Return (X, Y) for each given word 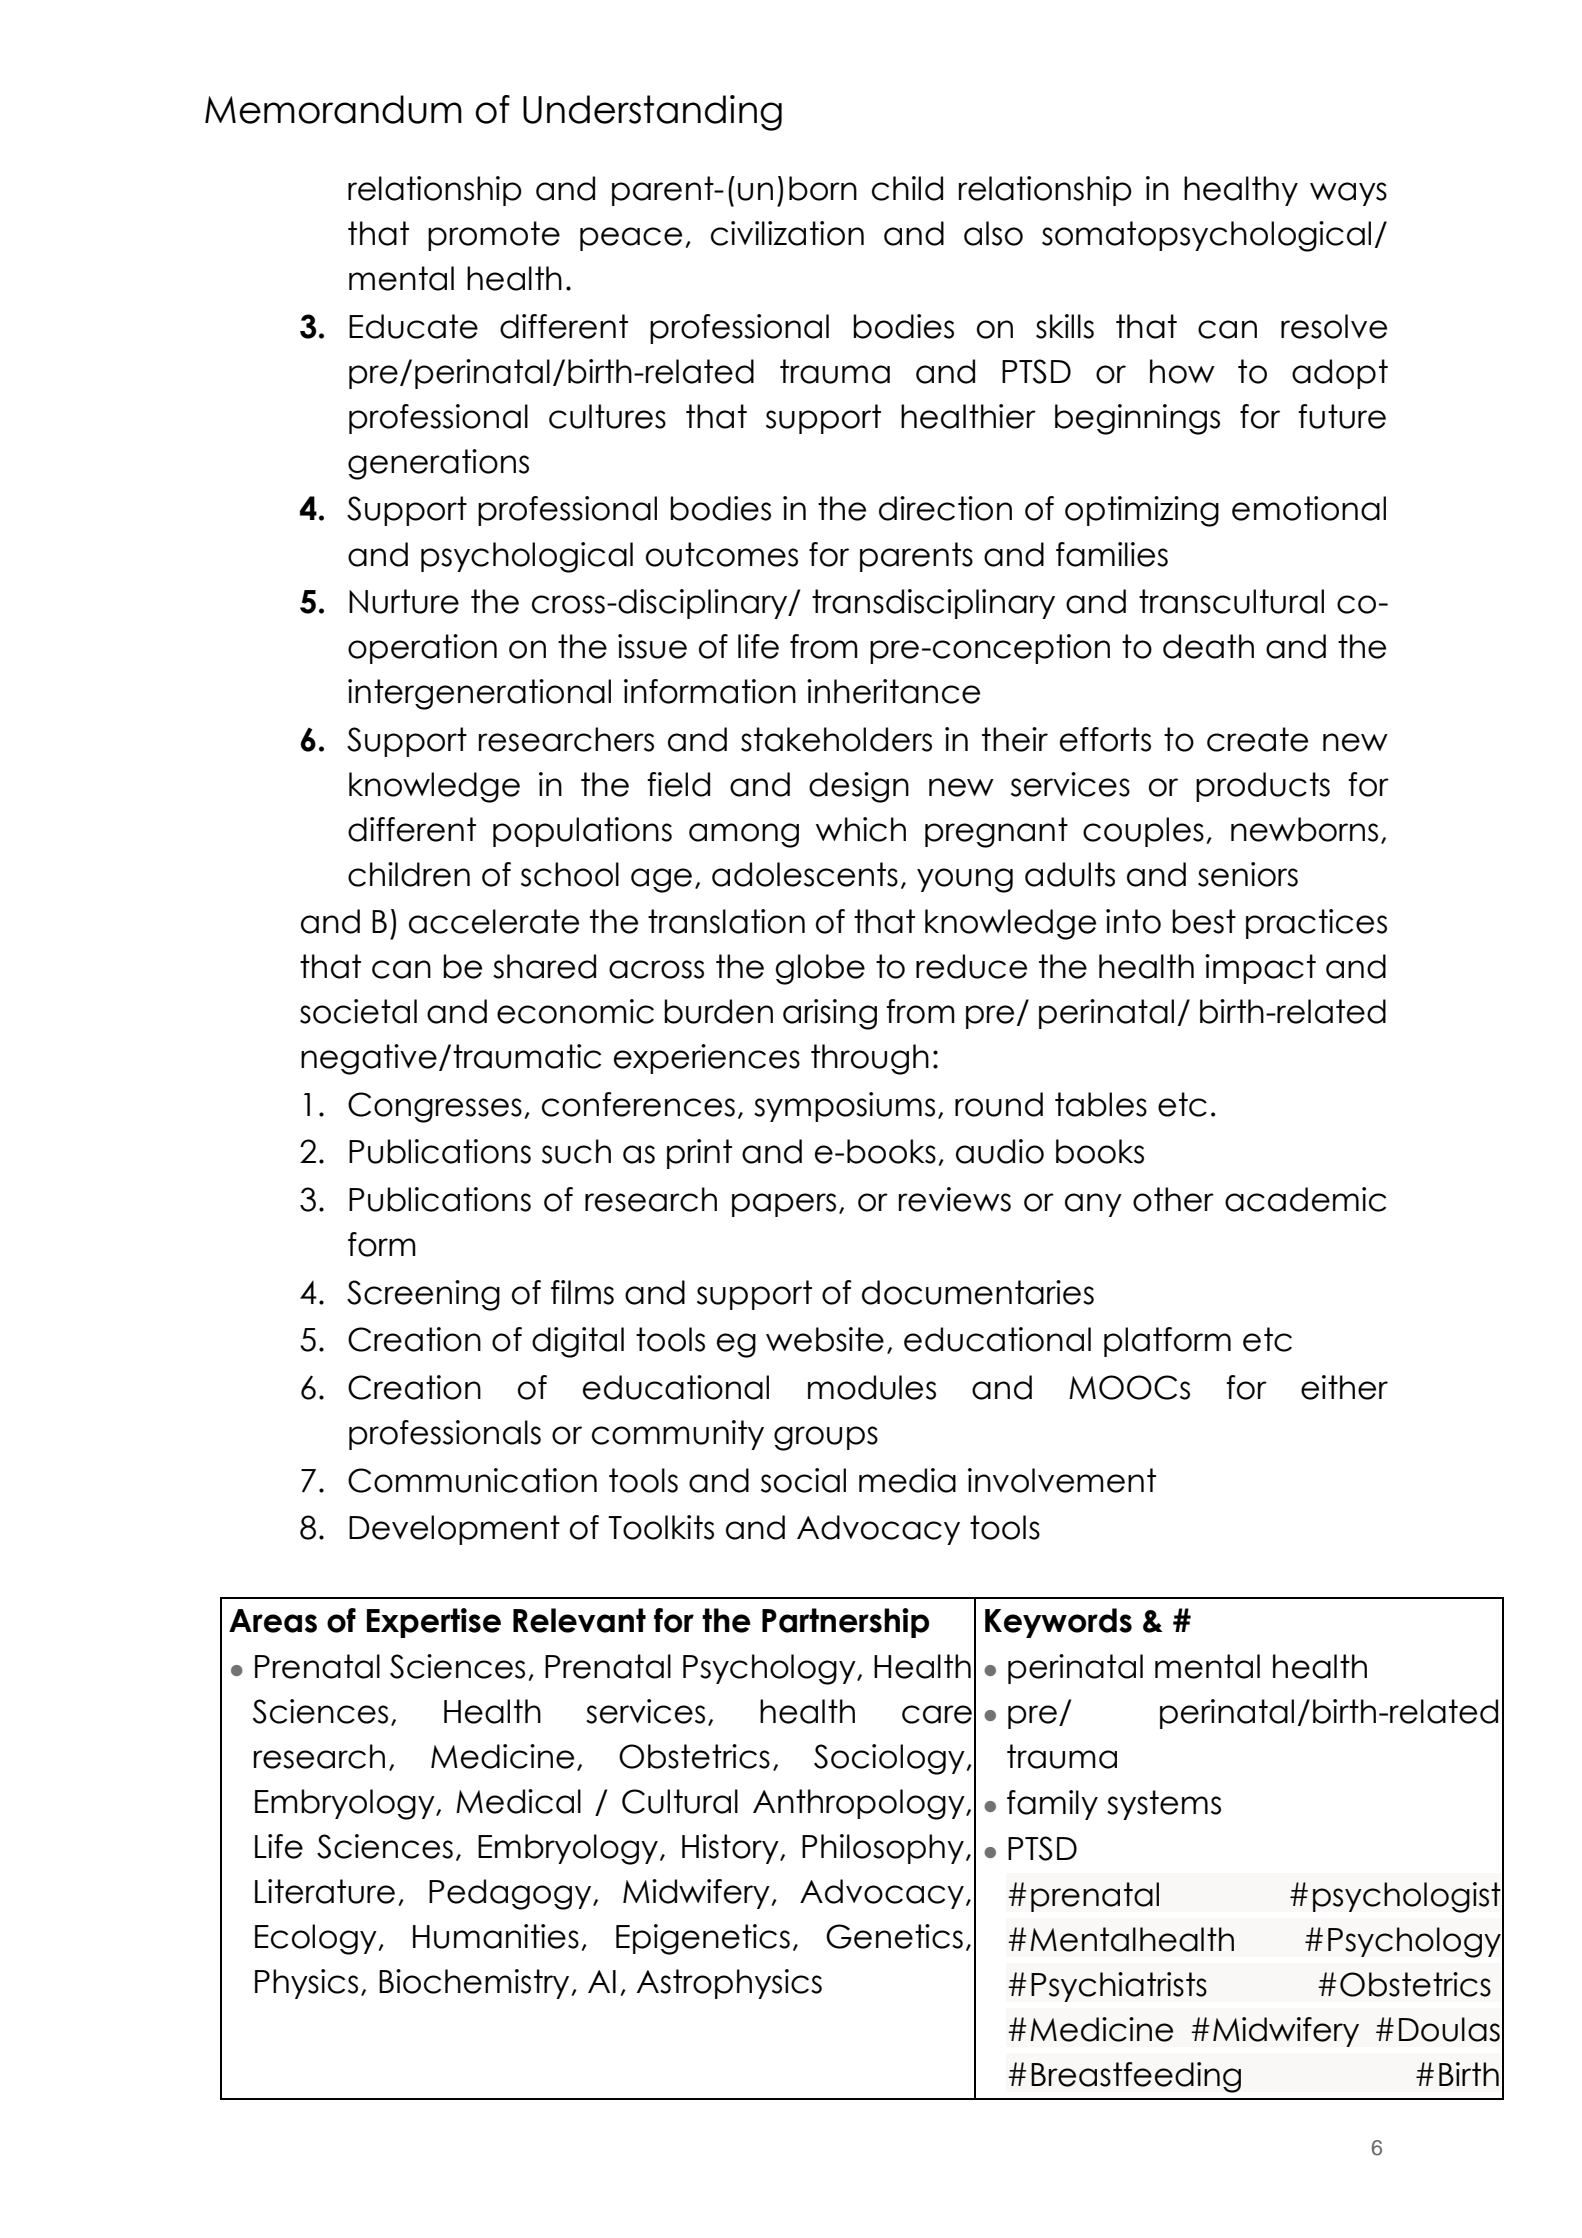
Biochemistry (474, 1984)
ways (1348, 194)
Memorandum (333, 109)
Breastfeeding (1136, 2077)
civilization (787, 233)
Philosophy (883, 1849)
